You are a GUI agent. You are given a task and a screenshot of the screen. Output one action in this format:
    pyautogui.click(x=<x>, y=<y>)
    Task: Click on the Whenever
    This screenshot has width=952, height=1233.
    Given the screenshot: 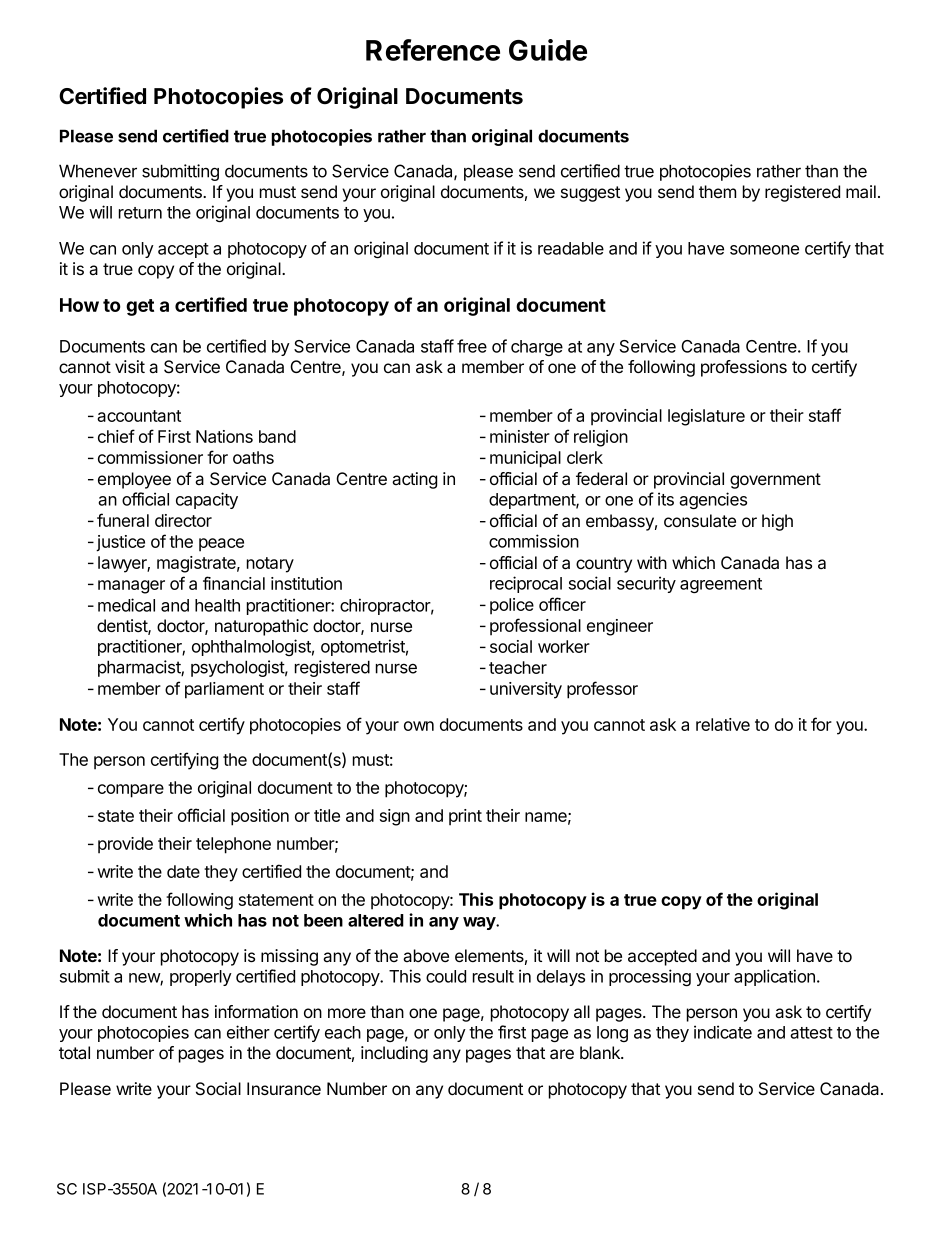 What is the action you would take?
    pyautogui.click(x=98, y=171)
